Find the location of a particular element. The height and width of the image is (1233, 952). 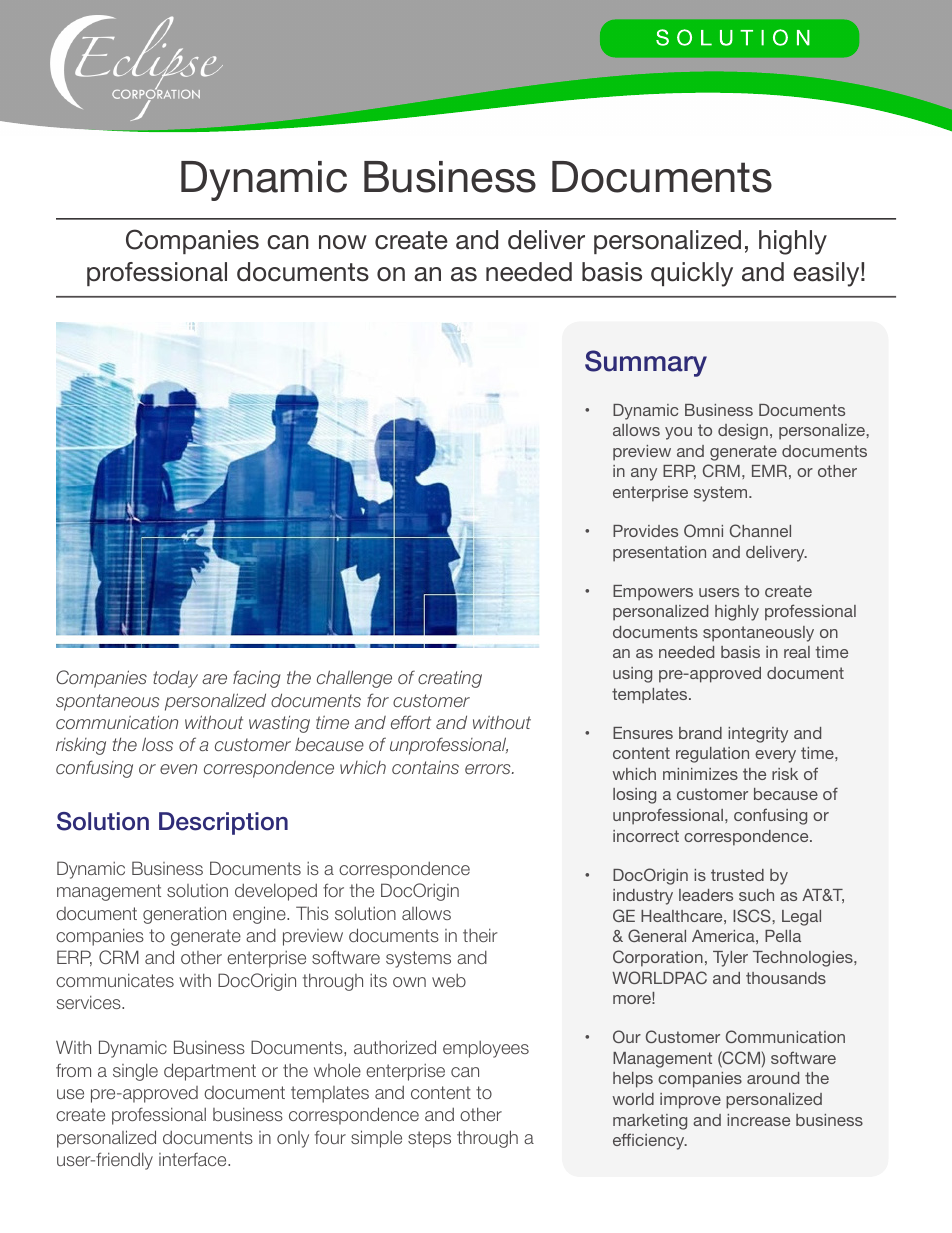

today is located at coordinates (175, 679).
